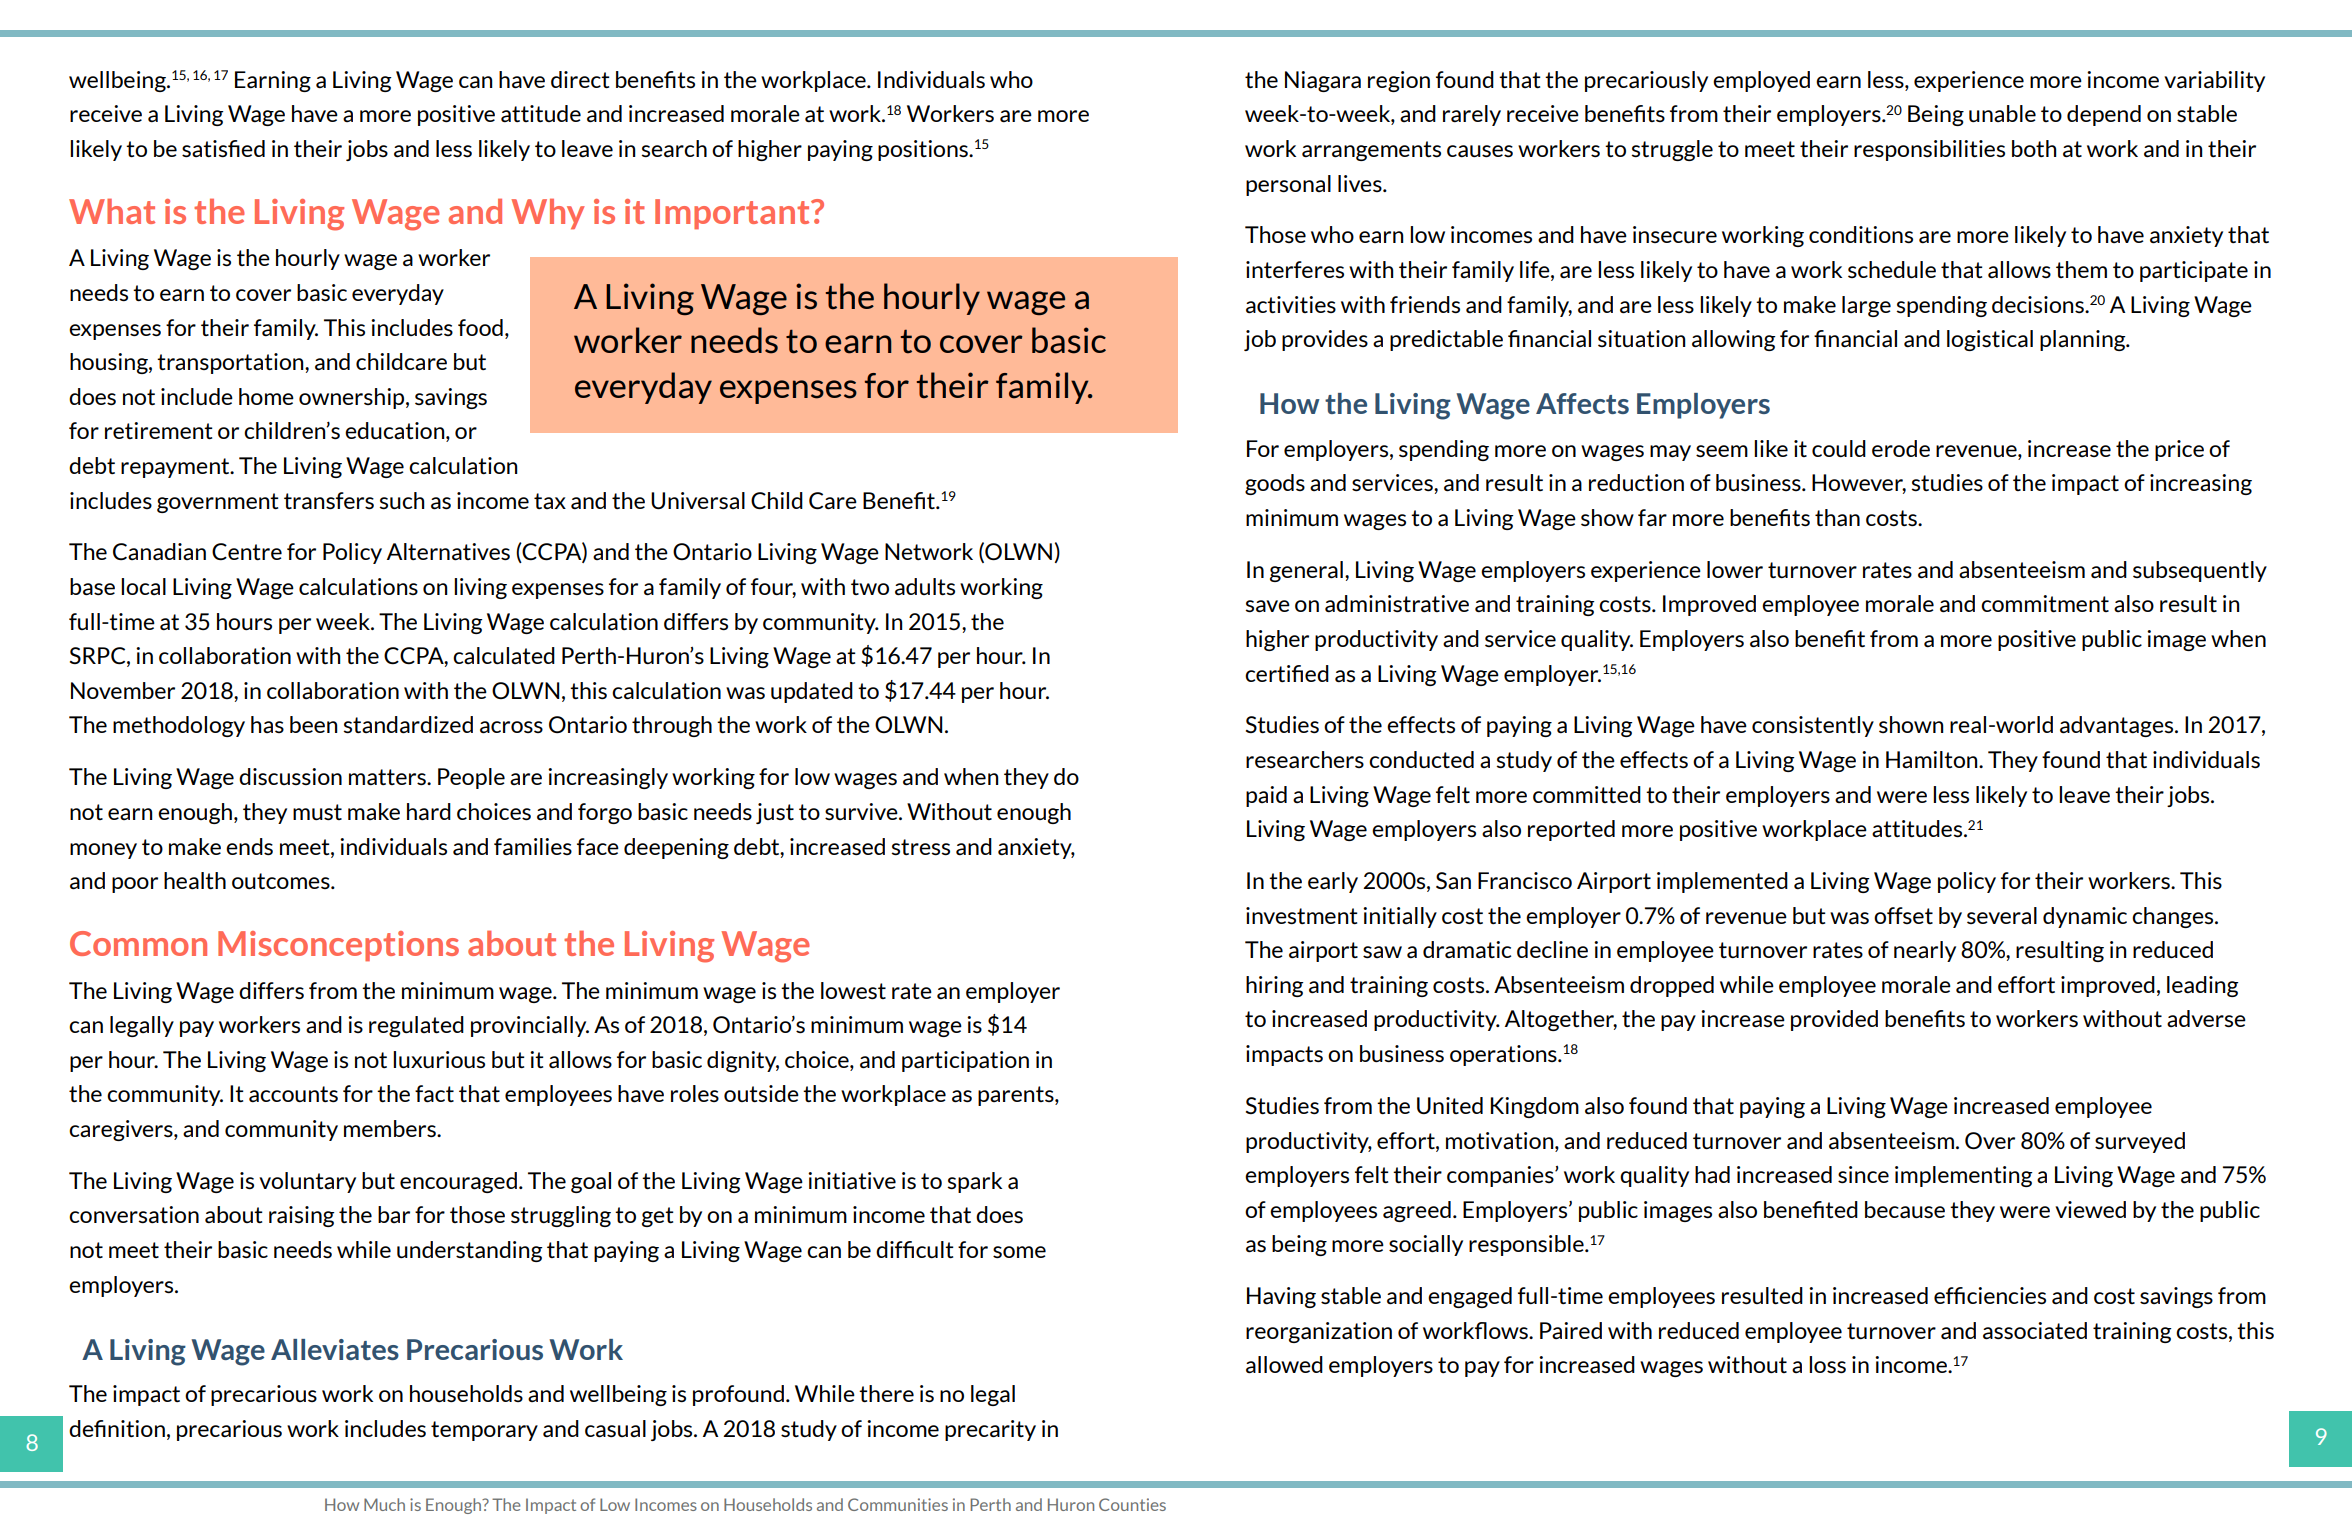 The height and width of the image is (1522, 2352). I want to click on Counties, so click(1132, 1504).
